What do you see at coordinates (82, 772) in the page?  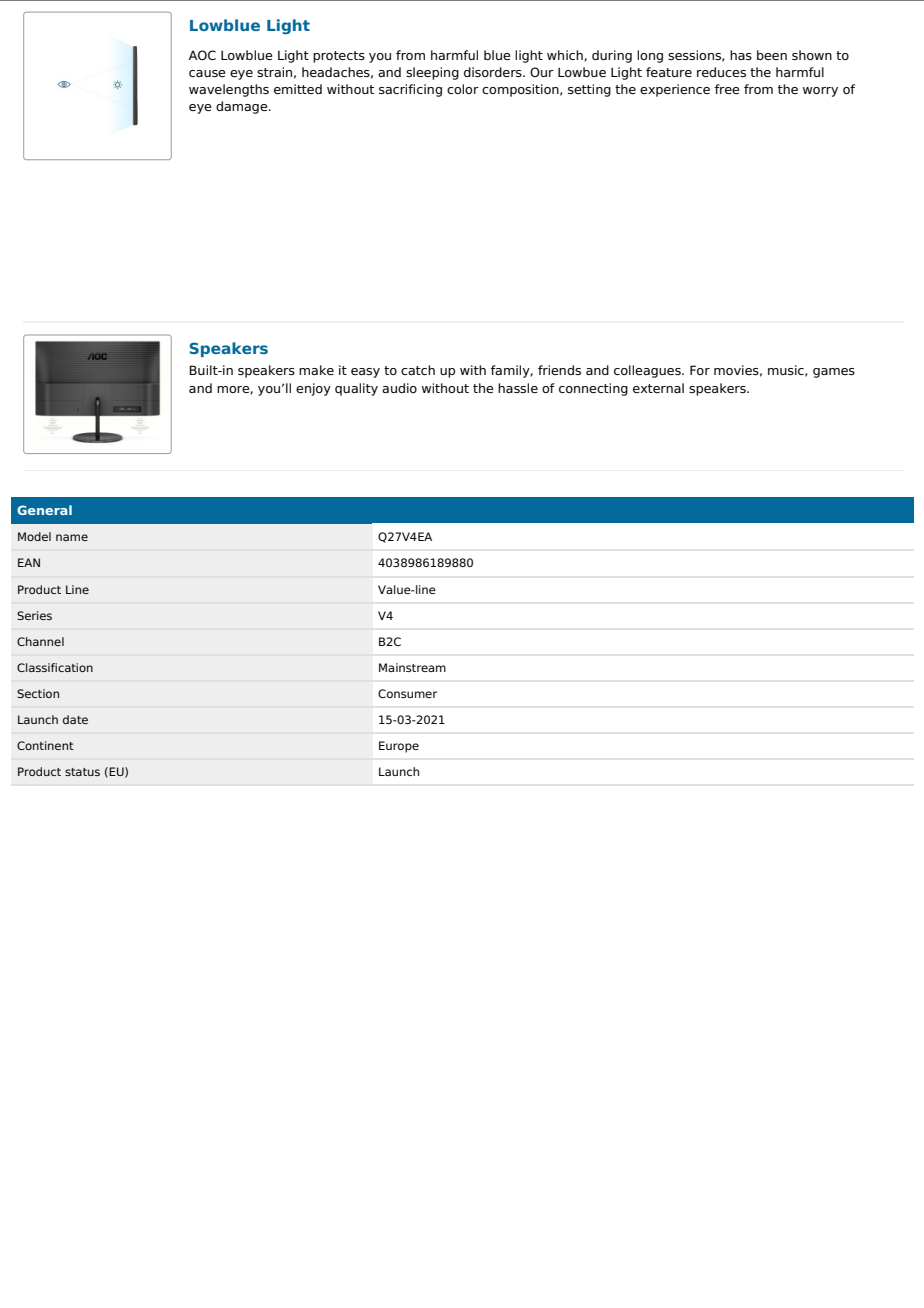 I see `status` at bounding box center [82, 772].
